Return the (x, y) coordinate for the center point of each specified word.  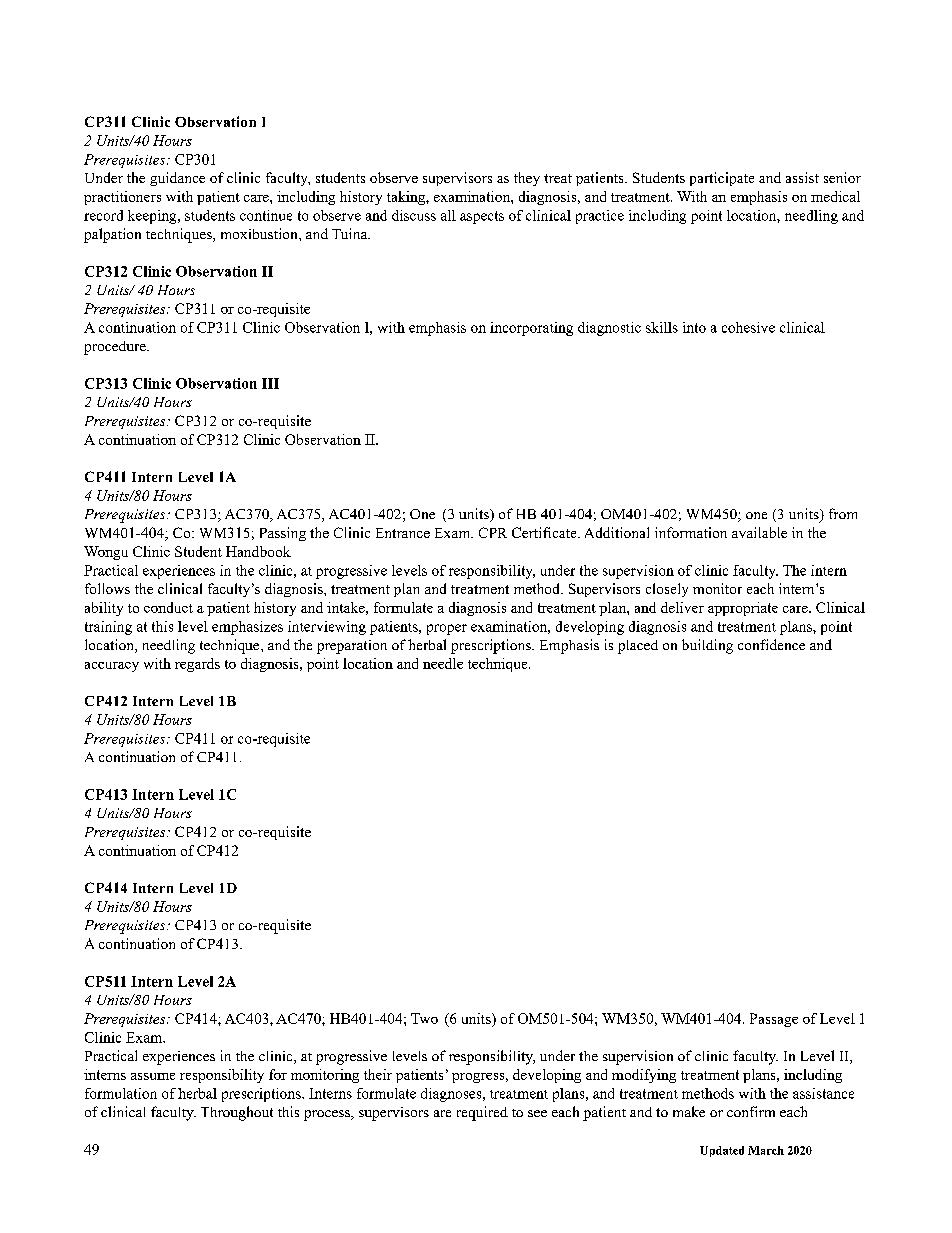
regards (197, 665)
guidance (177, 179)
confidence (771, 644)
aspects (482, 217)
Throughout (237, 1113)
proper (447, 629)
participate (722, 179)
